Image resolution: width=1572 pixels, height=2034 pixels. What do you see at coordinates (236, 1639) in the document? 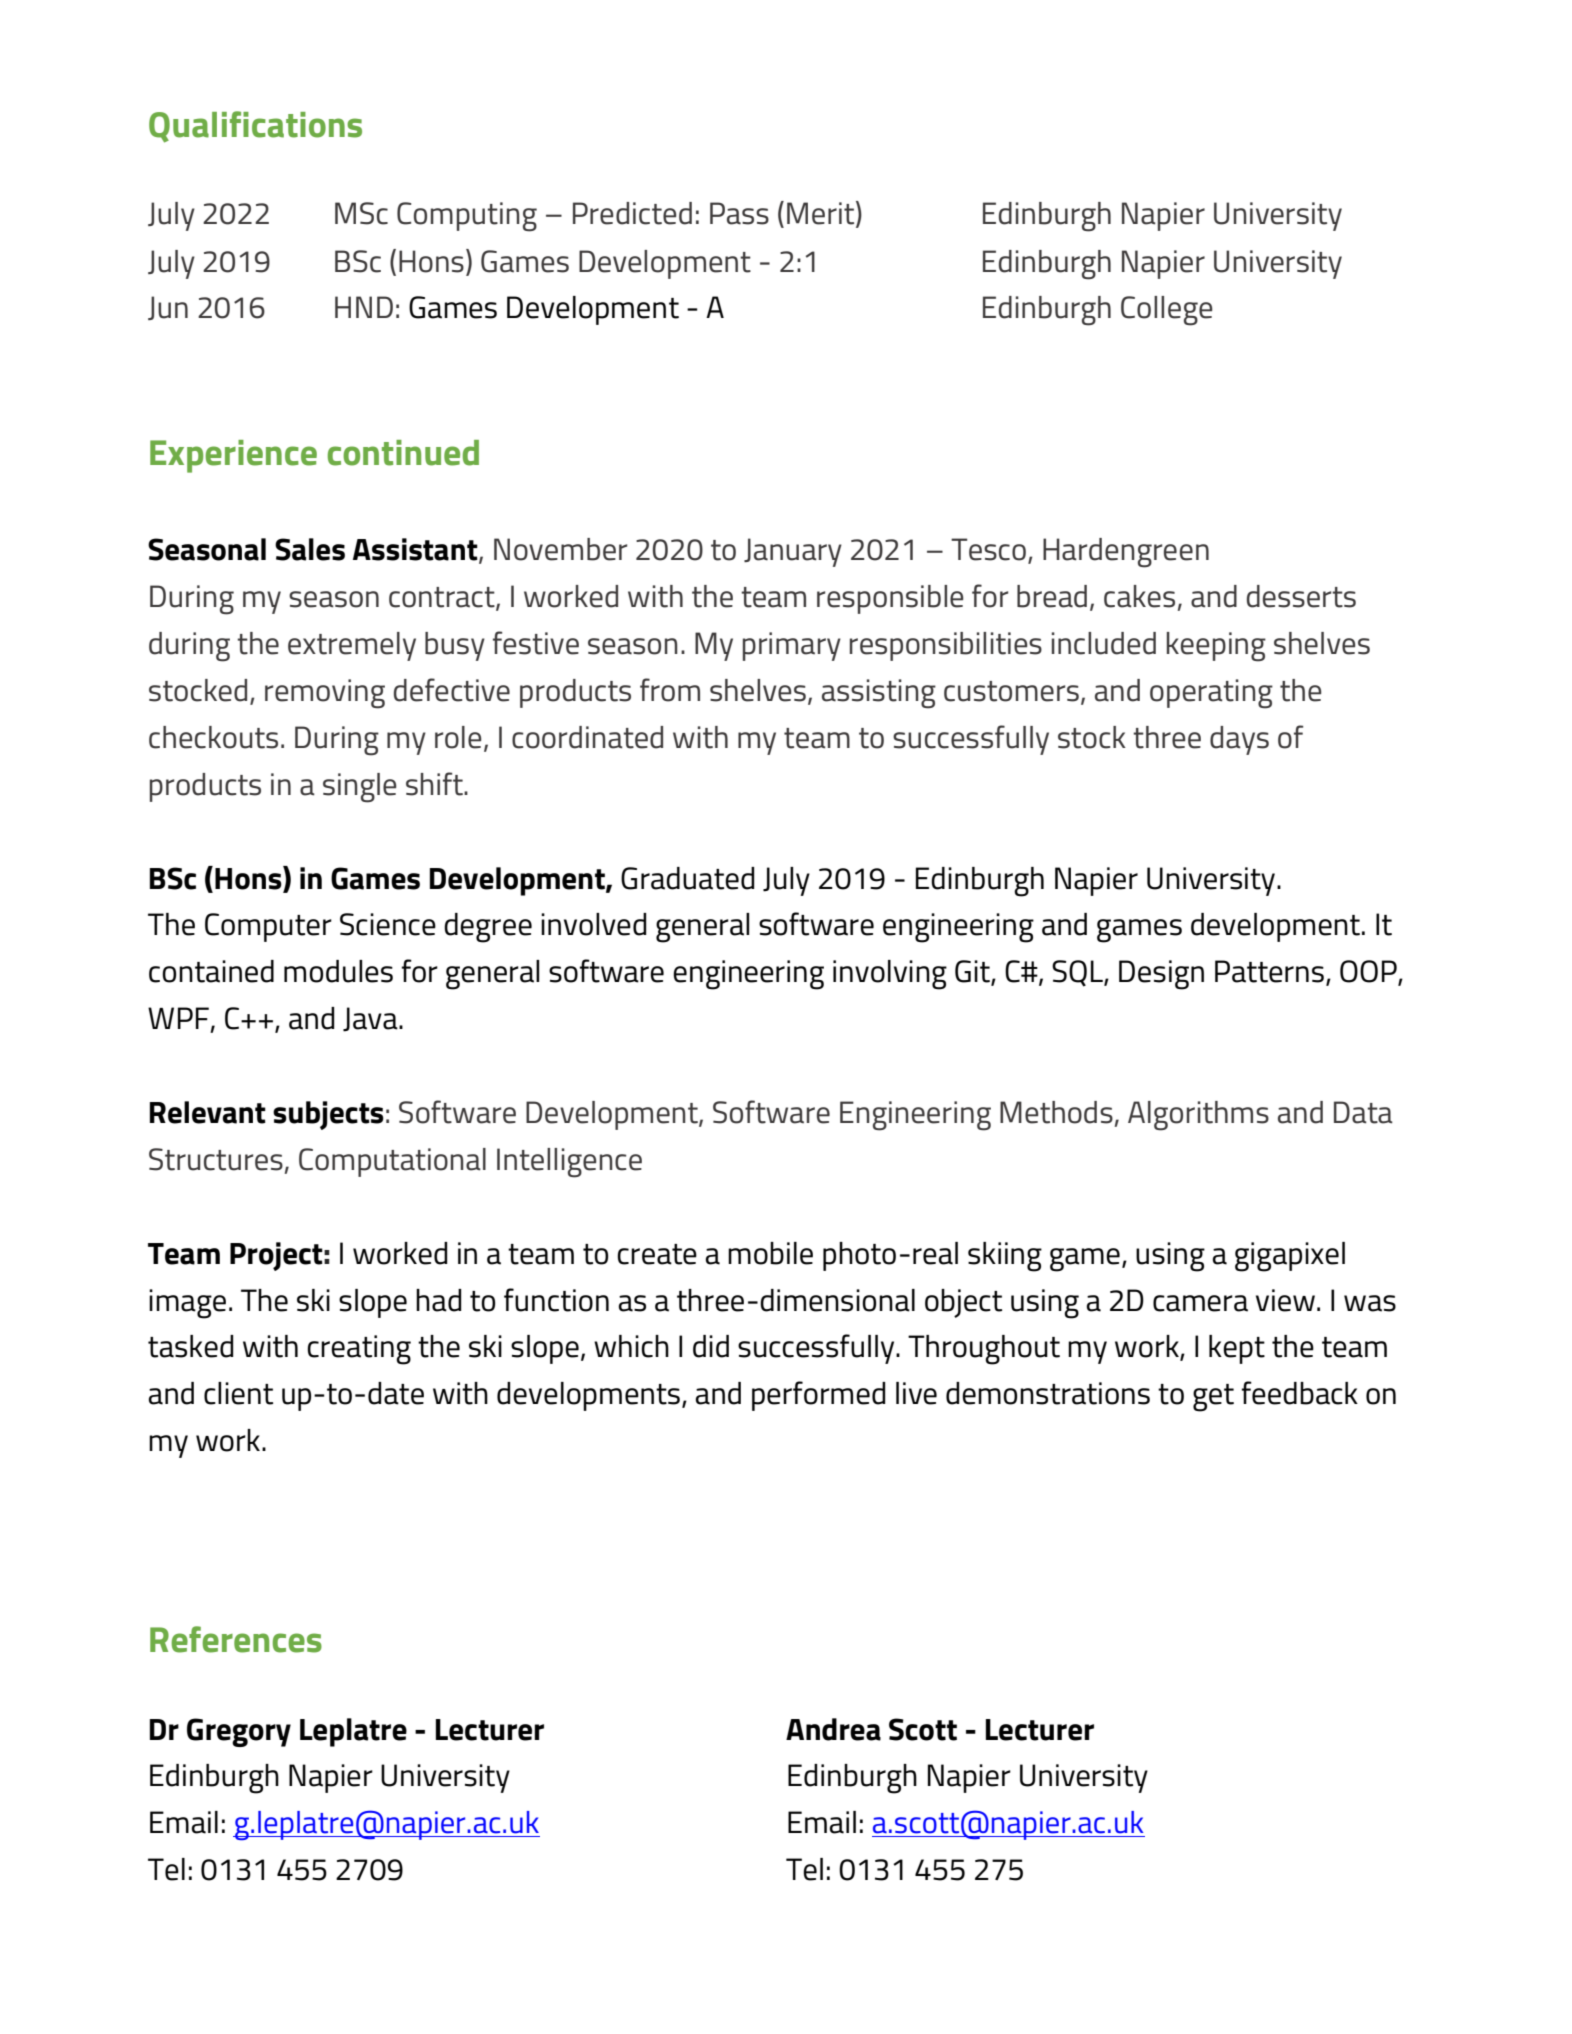
I see `References` at bounding box center [236, 1639].
